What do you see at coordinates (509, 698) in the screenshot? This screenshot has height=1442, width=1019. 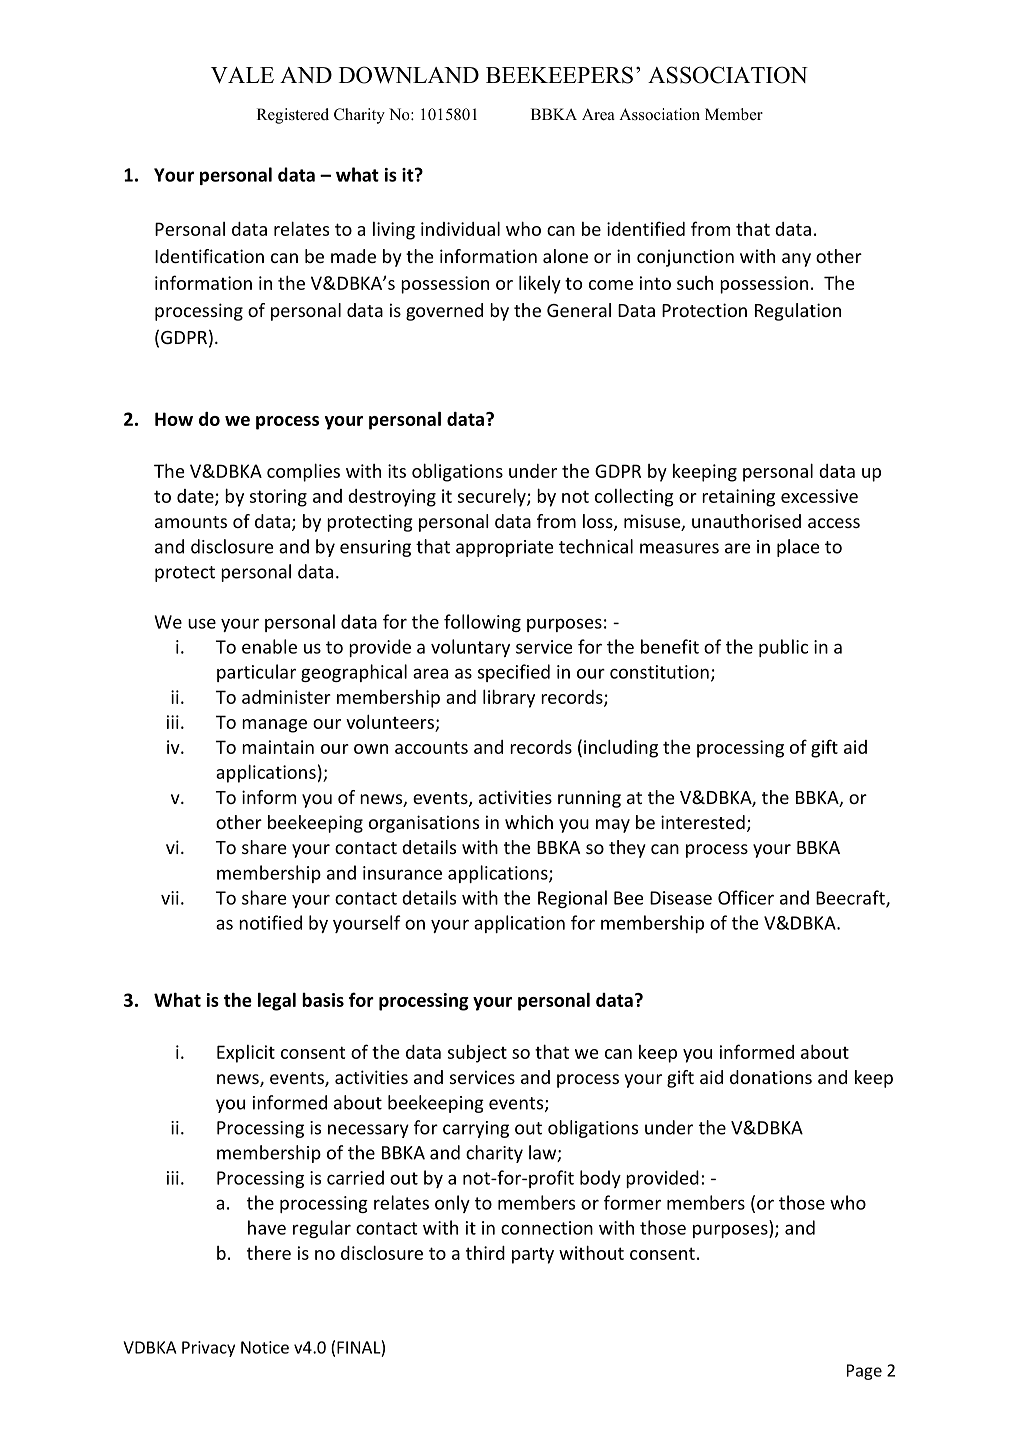 I see `library` at bounding box center [509, 698].
